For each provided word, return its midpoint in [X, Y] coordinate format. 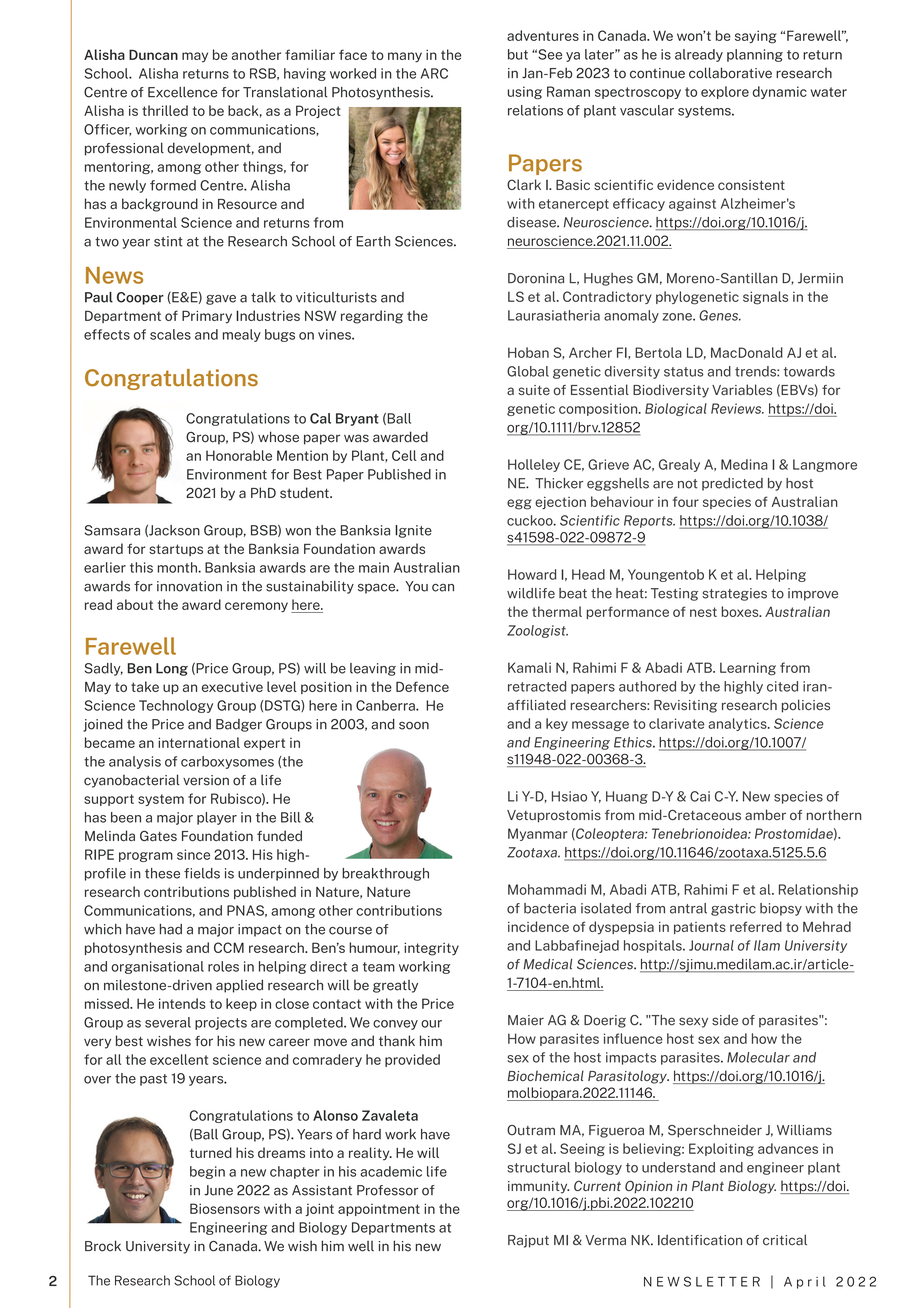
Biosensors [225, 1208]
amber [765, 815]
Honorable [239, 455]
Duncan [153, 54]
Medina [744, 464]
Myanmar [537, 834]
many [405, 57]
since [193, 854]
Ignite [413, 531]
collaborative [730, 73]
